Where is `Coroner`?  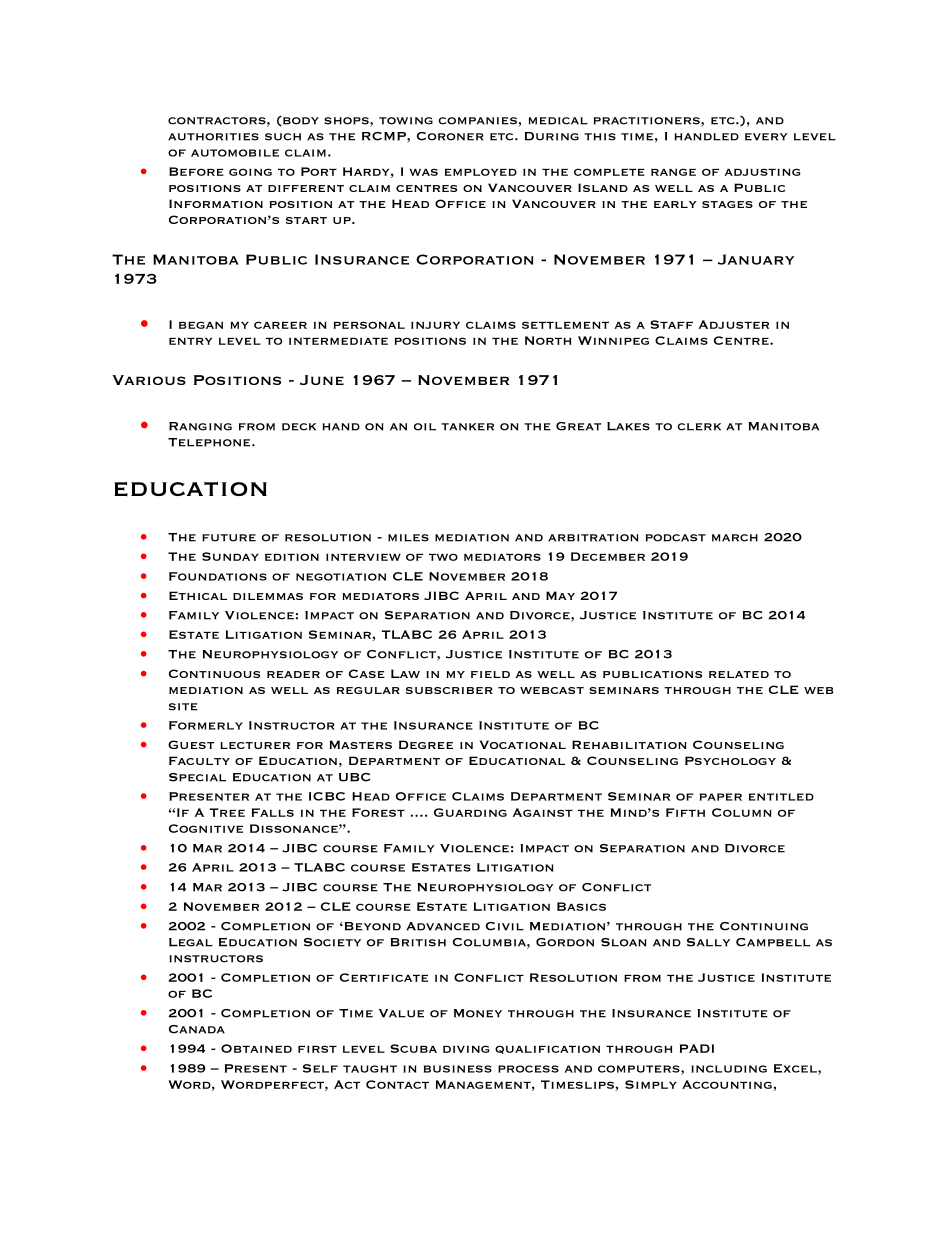 Coroner is located at coordinates (450, 136).
